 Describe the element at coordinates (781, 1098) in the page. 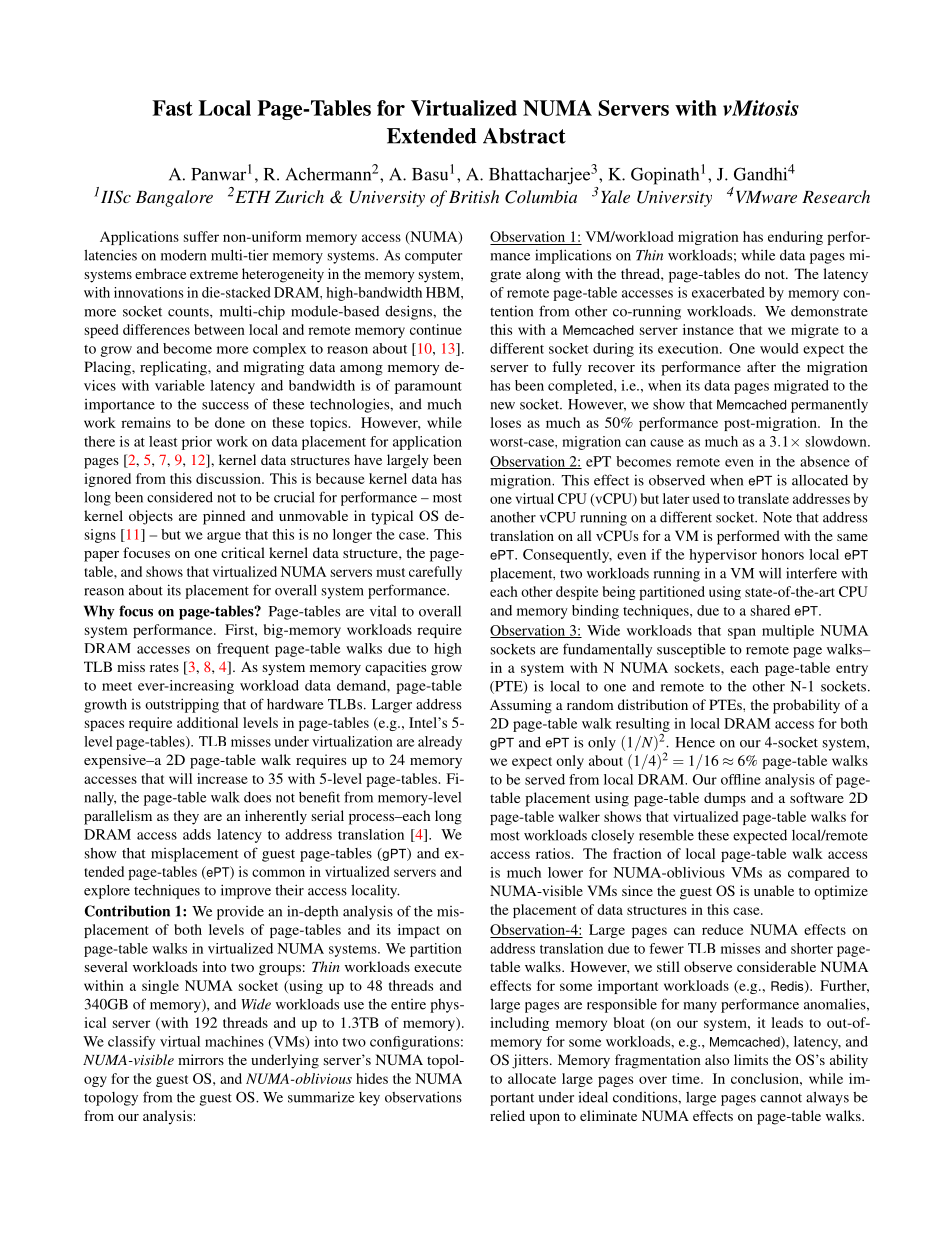

I see `cannot` at that location.
